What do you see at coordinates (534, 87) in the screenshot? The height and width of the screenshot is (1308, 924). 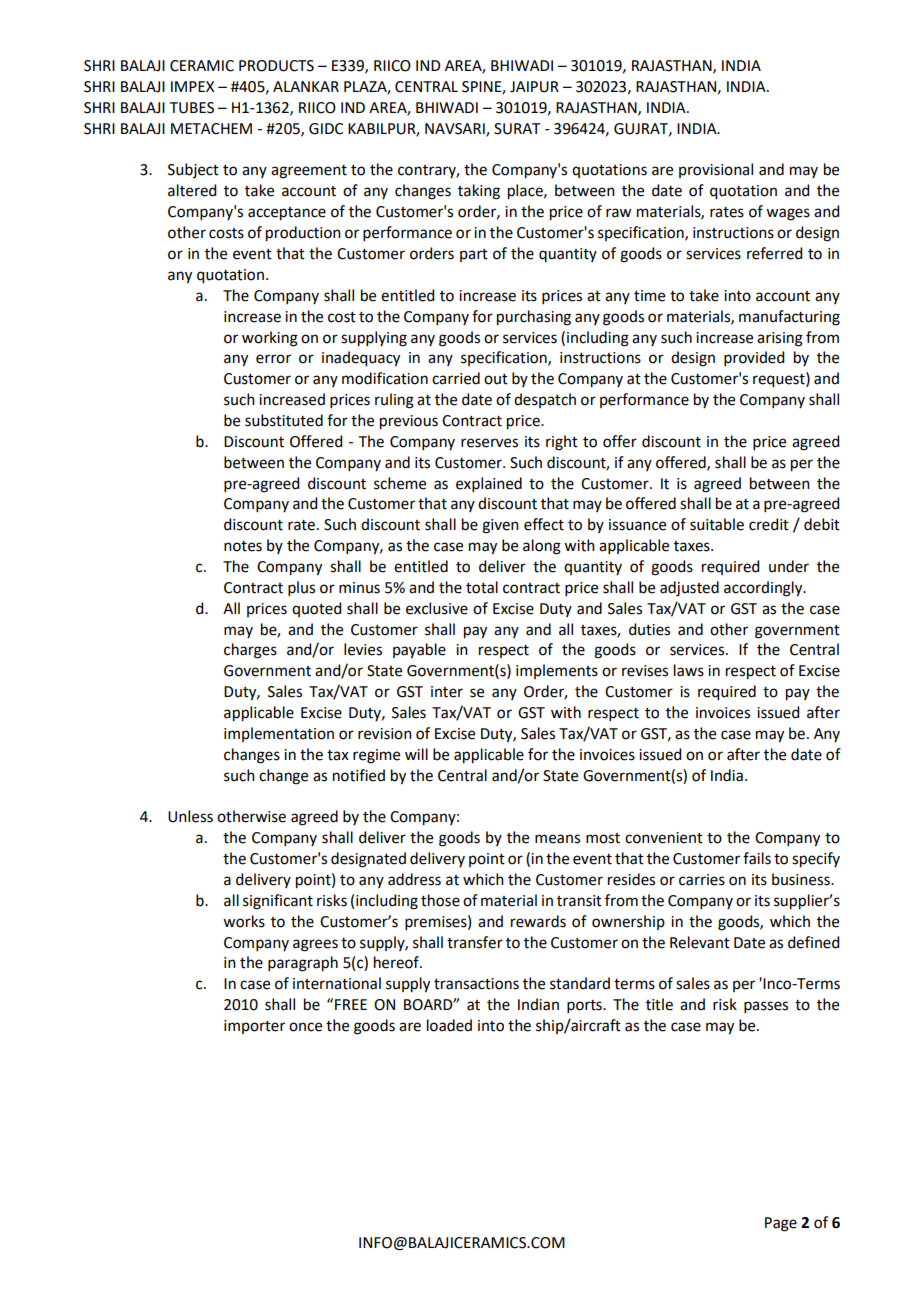 I see `JAIPUR` at bounding box center [534, 87].
